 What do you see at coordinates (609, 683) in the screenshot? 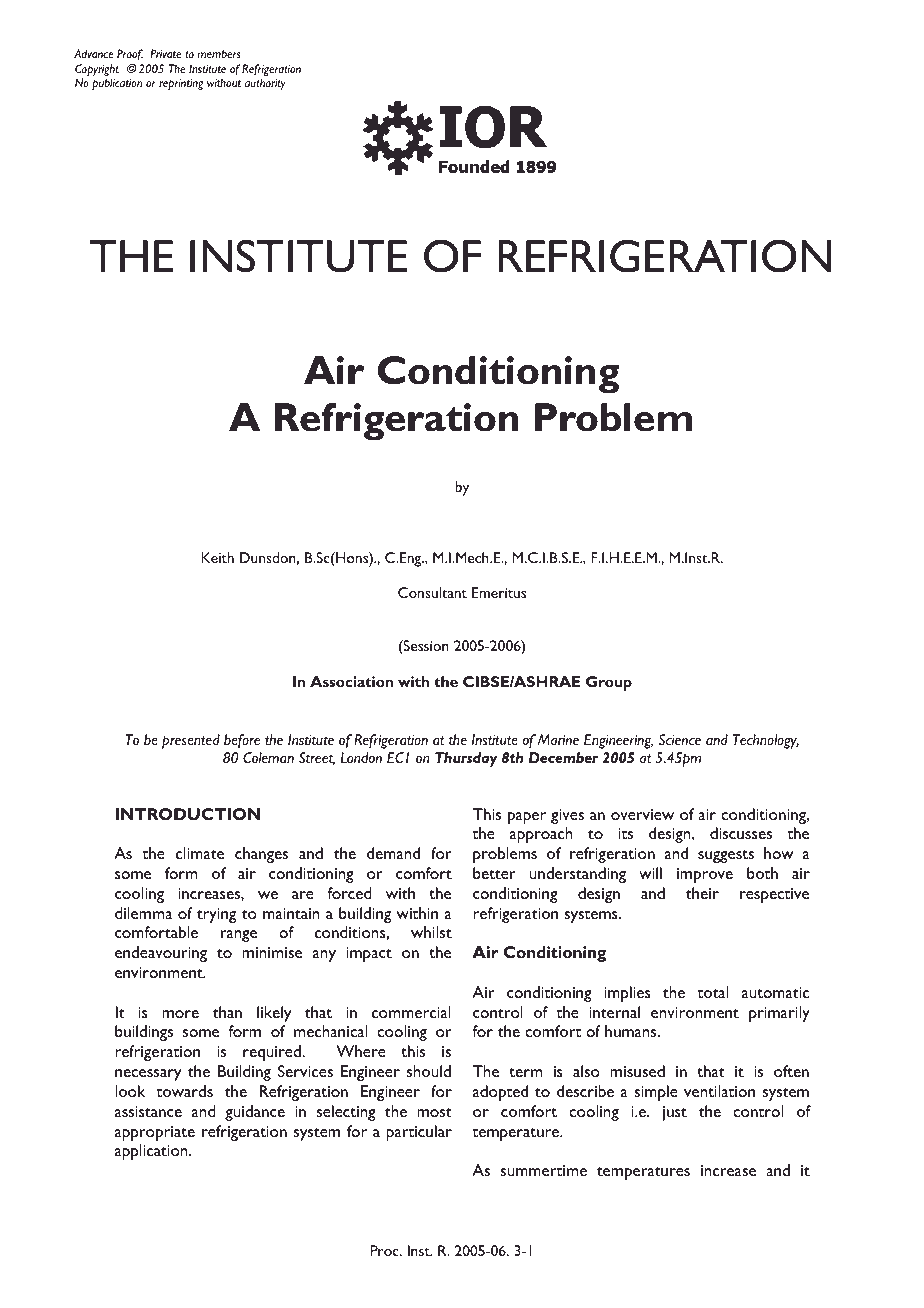
I see `Group` at bounding box center [609, 683].
